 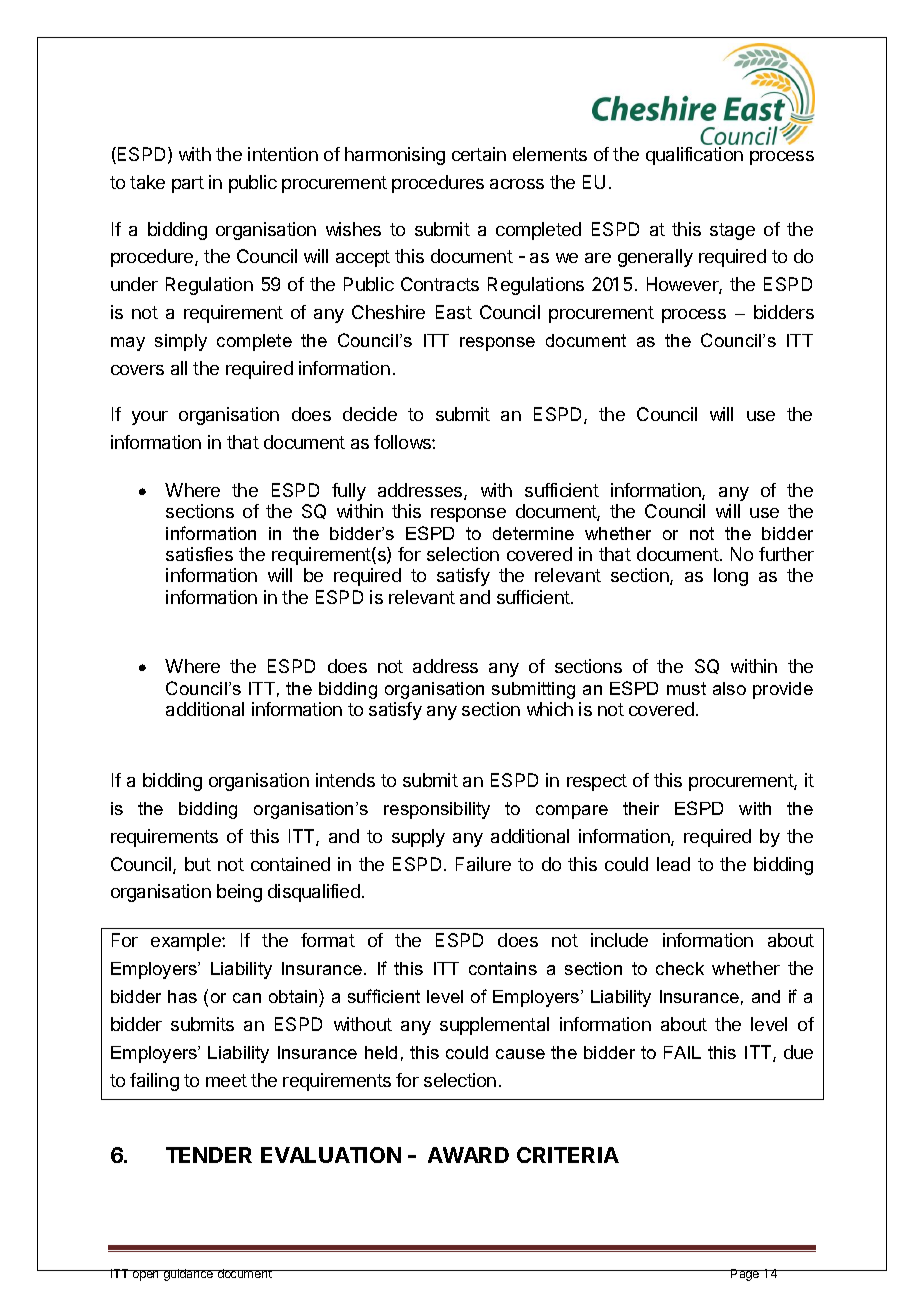 I want to click on being, so click(x=239, y=893).
